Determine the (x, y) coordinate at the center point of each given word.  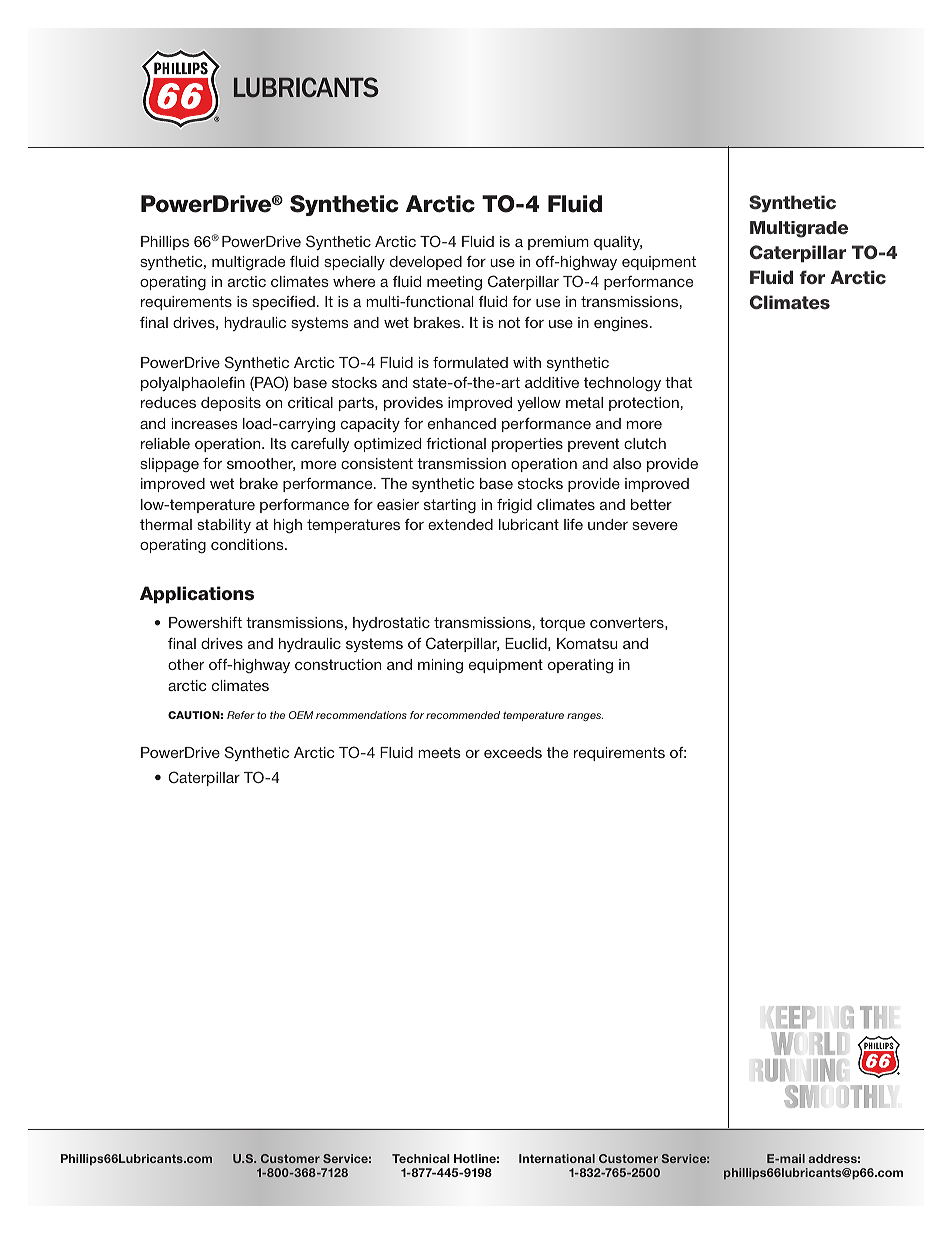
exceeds (513, 752)
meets (439, 752)
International (557, 1158)
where (354, 281)
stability (224, 526)
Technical (420, 1158)
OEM (301, 715)
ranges (585, 717)
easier (398, 504)
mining (440, 666)
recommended (463, 715)
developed (426, 263)
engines (622, 324)
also (627, 463)
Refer (241, 715)
